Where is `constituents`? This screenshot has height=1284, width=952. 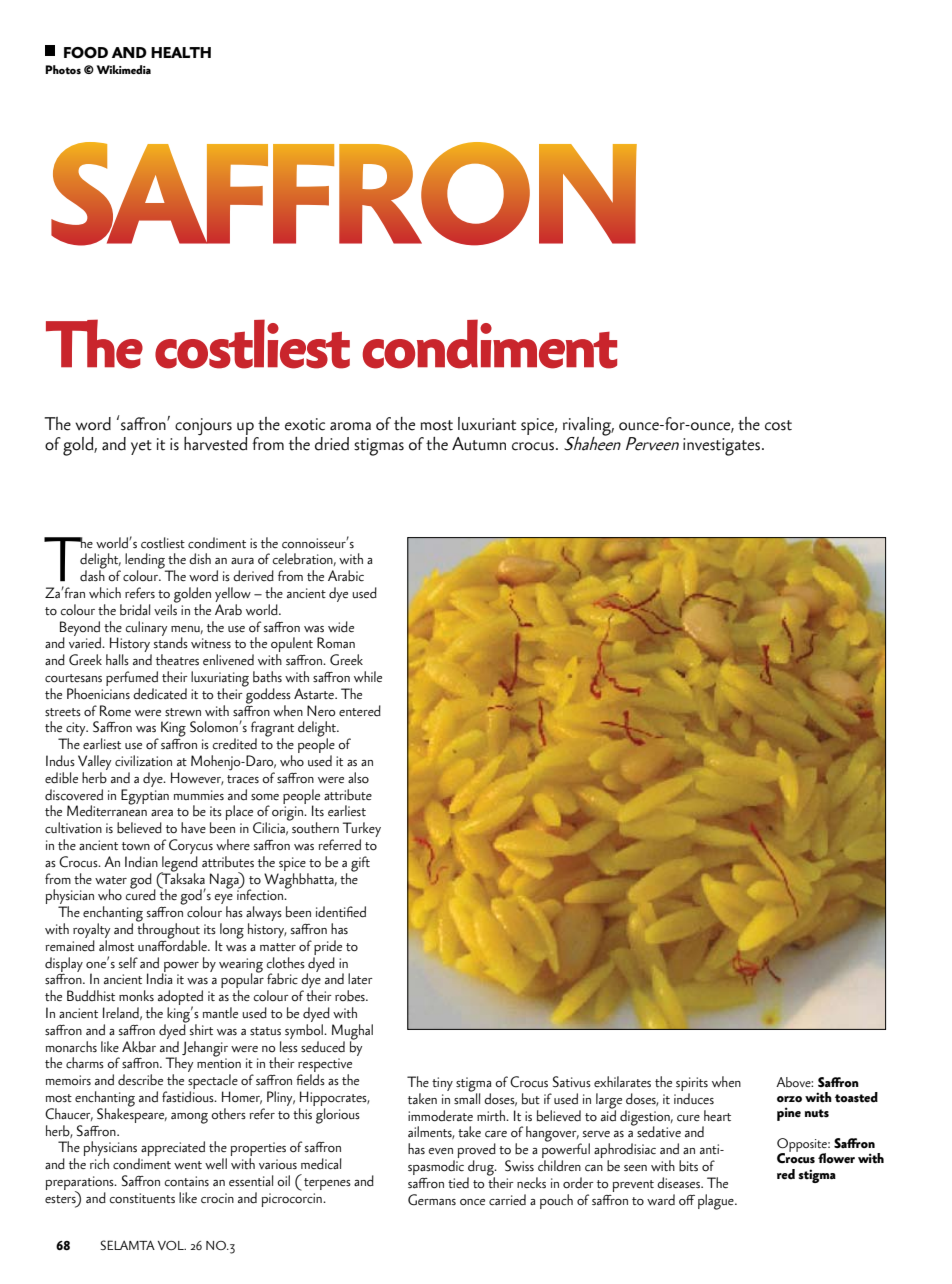 constituents is located at coordinates (142, 1198).
